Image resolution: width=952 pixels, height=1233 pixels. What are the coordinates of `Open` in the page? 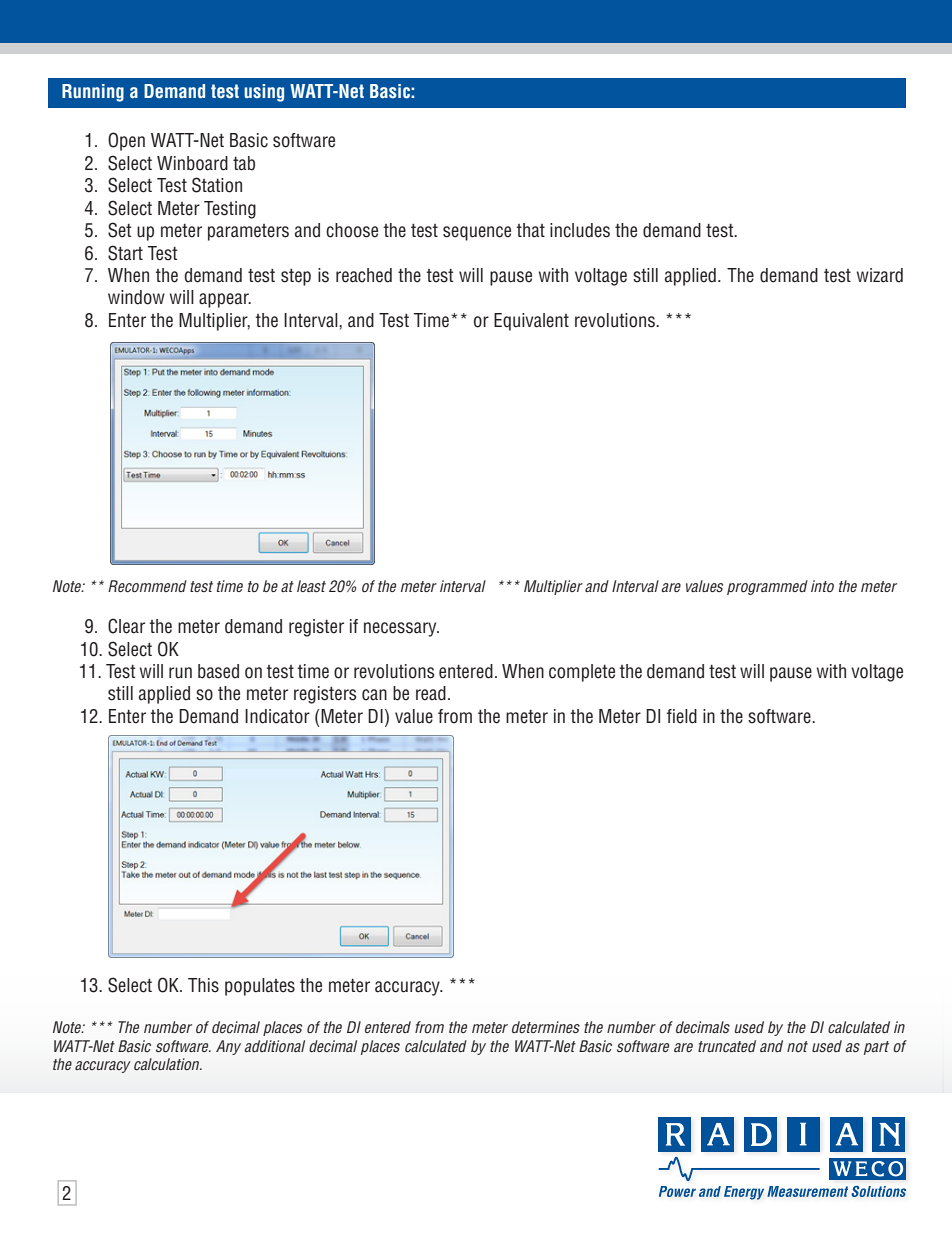 It's located at (126, 141).
